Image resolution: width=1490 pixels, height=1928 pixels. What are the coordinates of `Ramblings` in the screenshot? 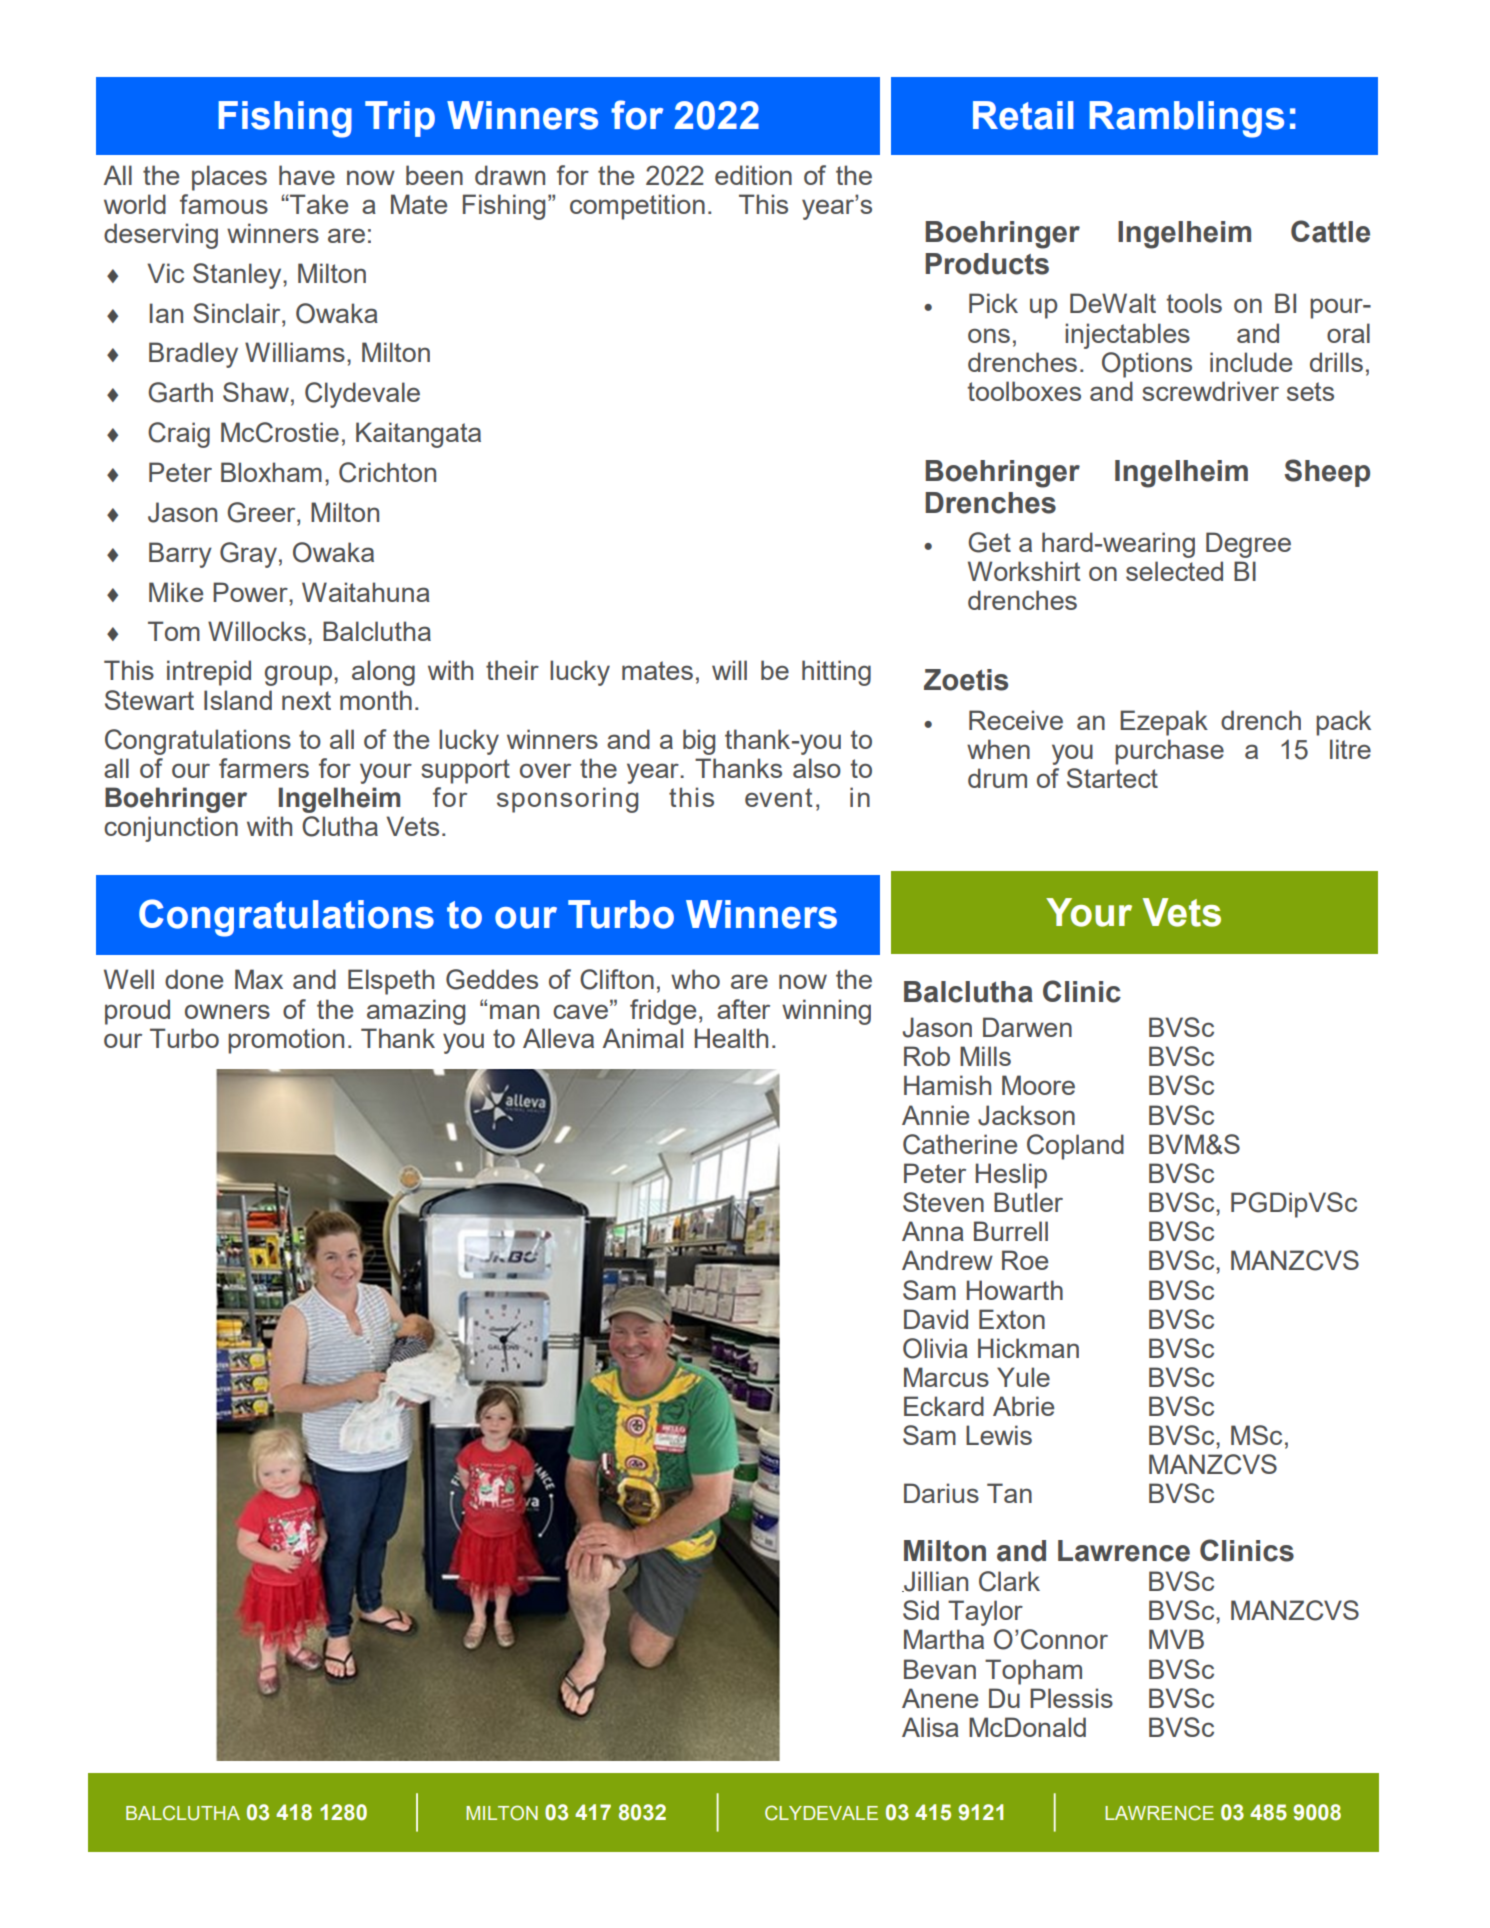 It's located at (1187, 119).
